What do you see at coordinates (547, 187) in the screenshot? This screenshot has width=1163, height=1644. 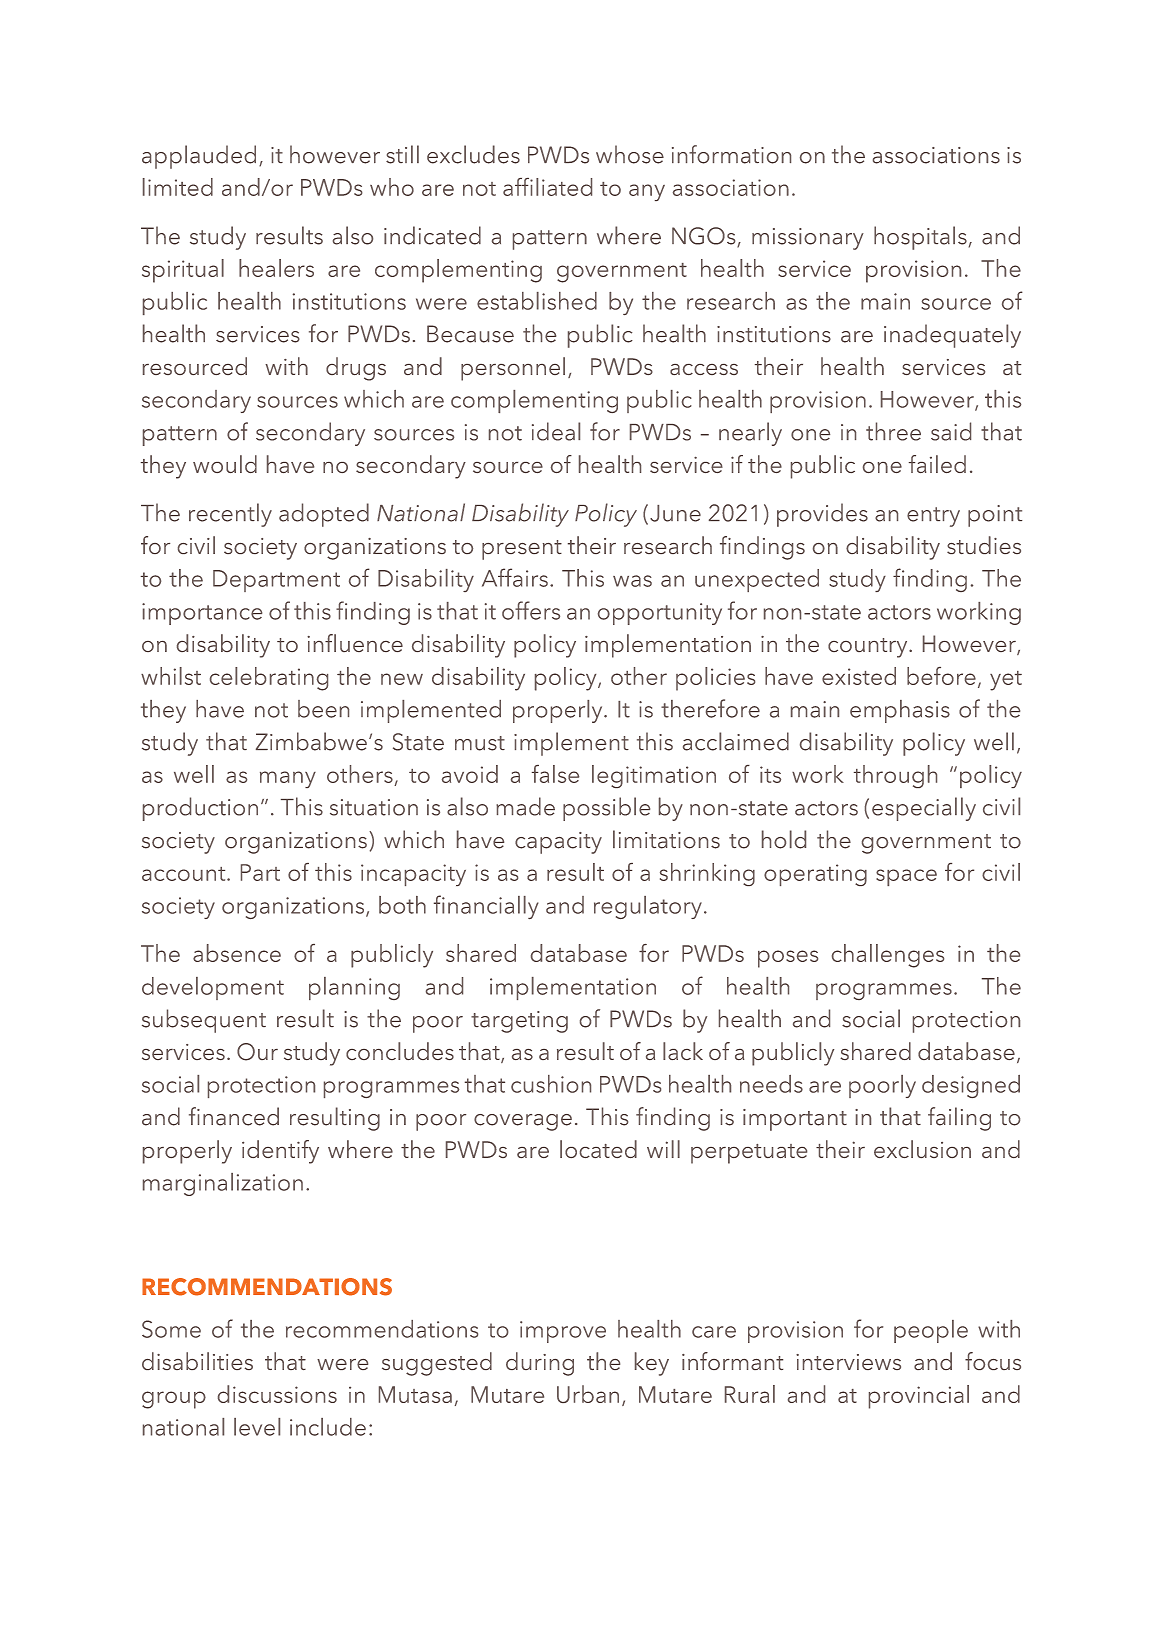 I see `affiliated` at bounding box center [547, 187].
